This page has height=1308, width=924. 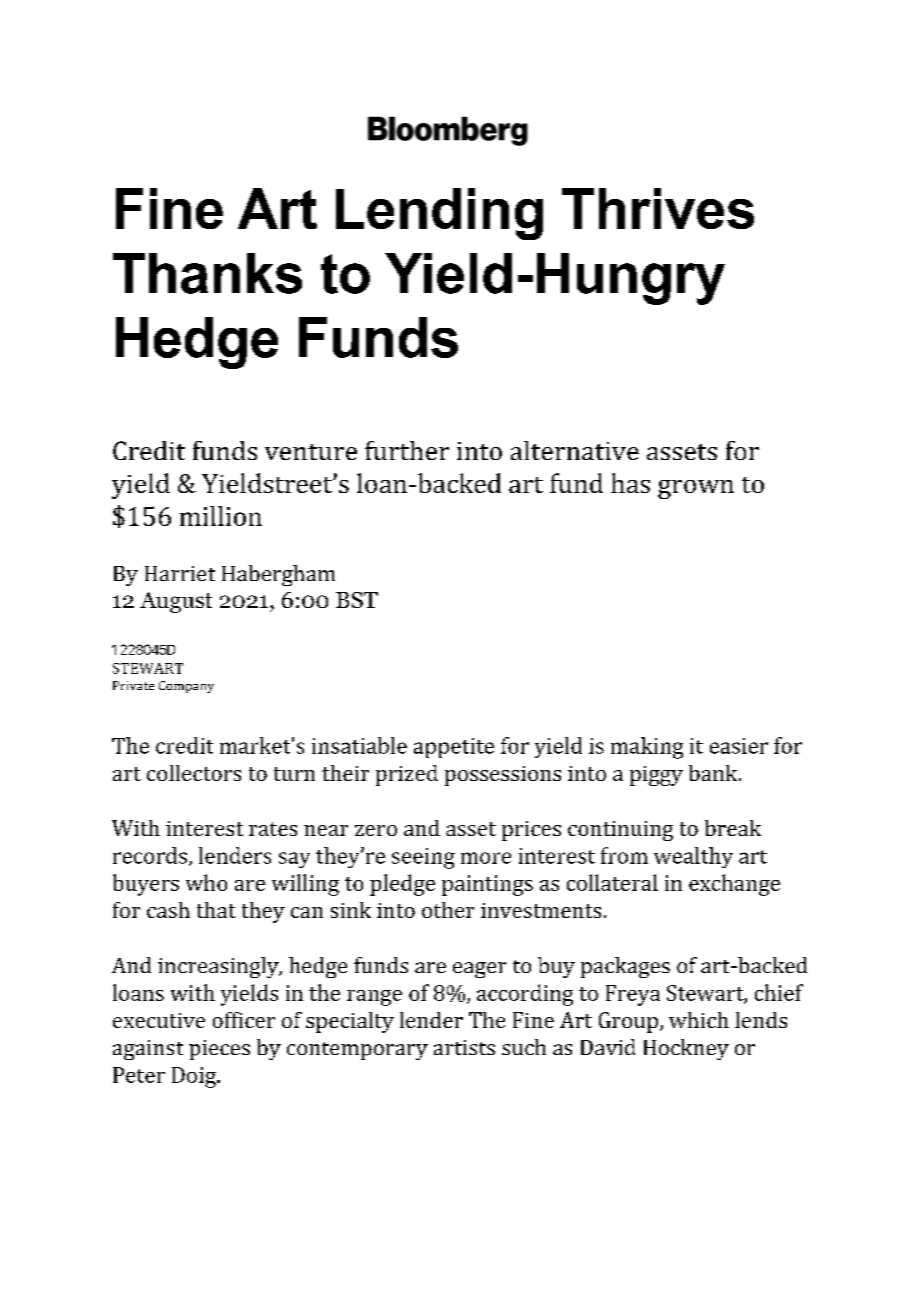 What do you see at coordinates (658, 208) in the page?
I see `Thrives` at bounding box center [658, 208].
